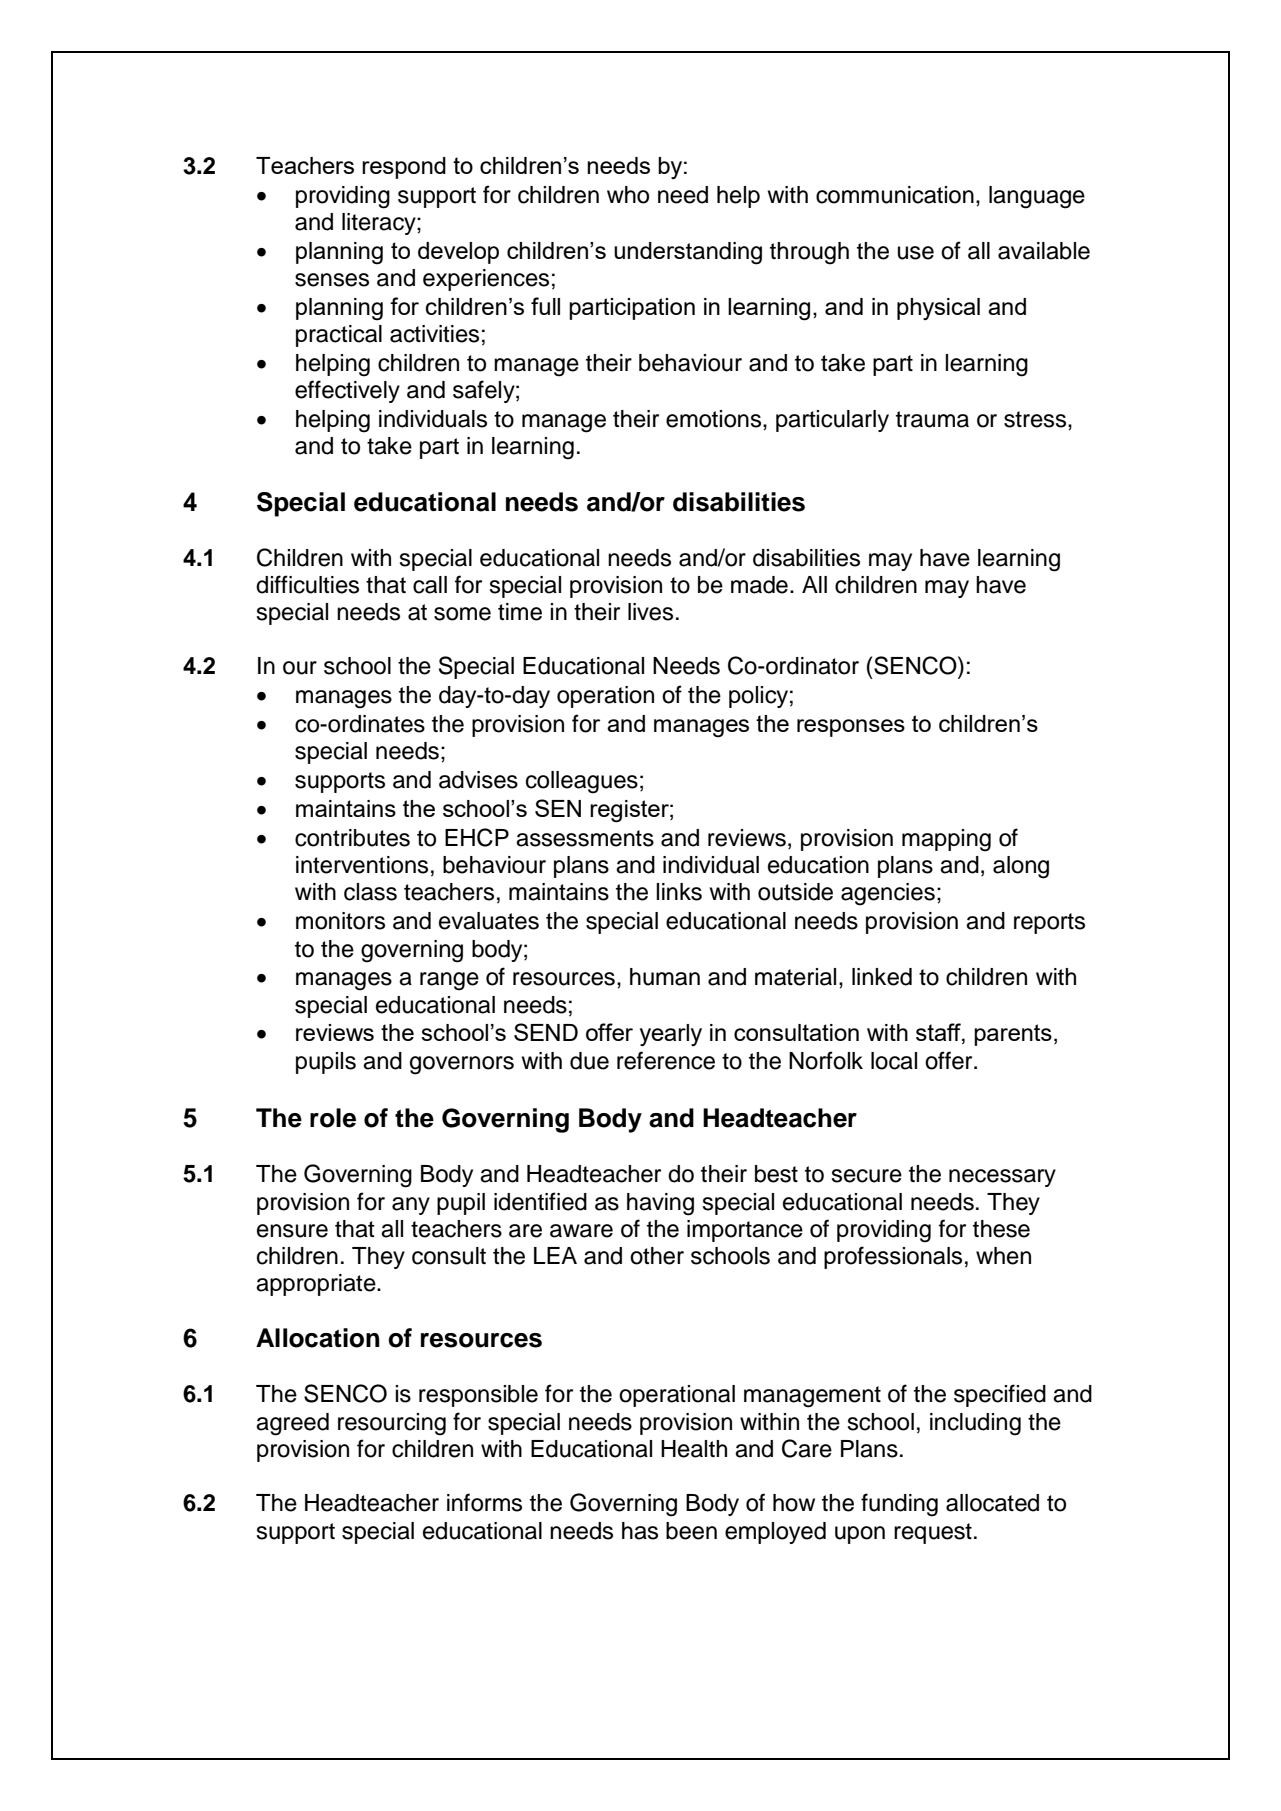 This screenshot has width=1281, height=1811. What do you see at coordinates (628, 195) in the screenshot?
I see `who` at bounding box center [628, 195].
